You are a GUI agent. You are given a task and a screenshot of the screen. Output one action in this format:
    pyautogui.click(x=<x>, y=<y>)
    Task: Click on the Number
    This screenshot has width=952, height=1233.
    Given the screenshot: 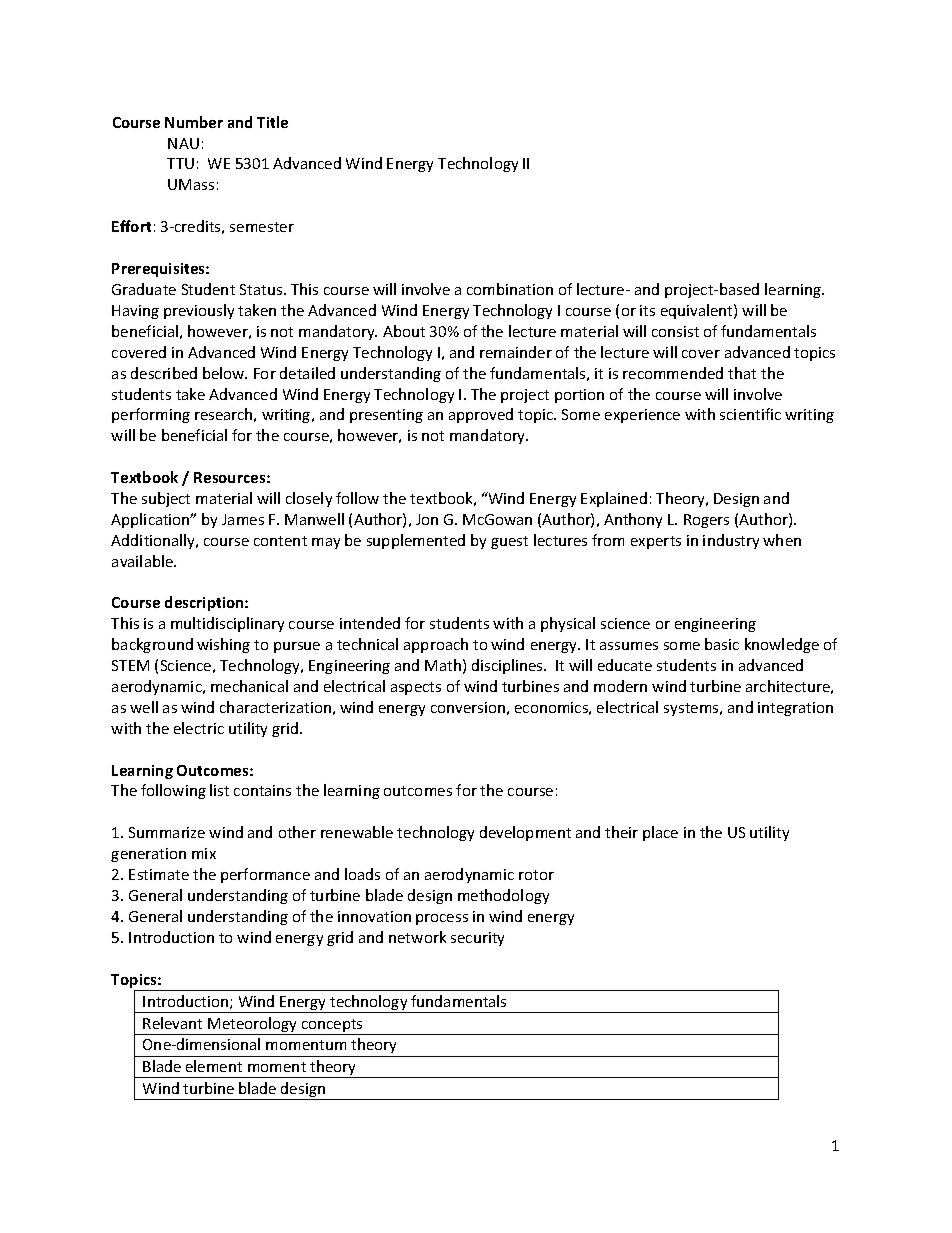 What is the action you would take?
    pyautogui.click(x=194, y=122)
